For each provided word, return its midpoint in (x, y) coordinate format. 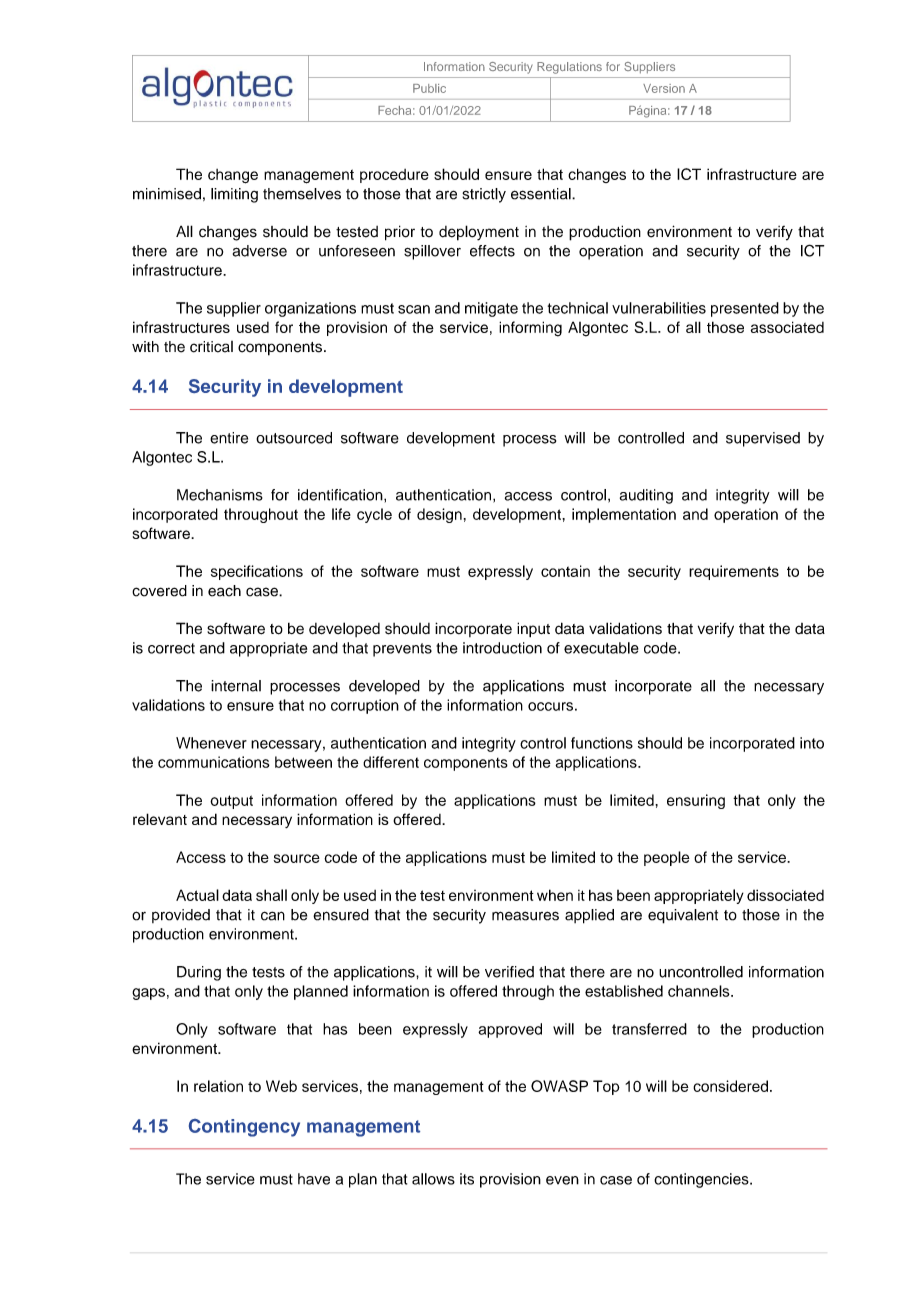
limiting (234, 195)
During (199, 973)
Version (664, 88)
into (812, 743)
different (391, 762)
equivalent (683, 916)
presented (745, 309)
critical (211, 347)
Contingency (244, 1128)
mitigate (491, 309)
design (439, 515)
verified (509, 972)
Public (429, 88)
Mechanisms (220, 495)
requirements (734, 572)
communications (214, 762)
